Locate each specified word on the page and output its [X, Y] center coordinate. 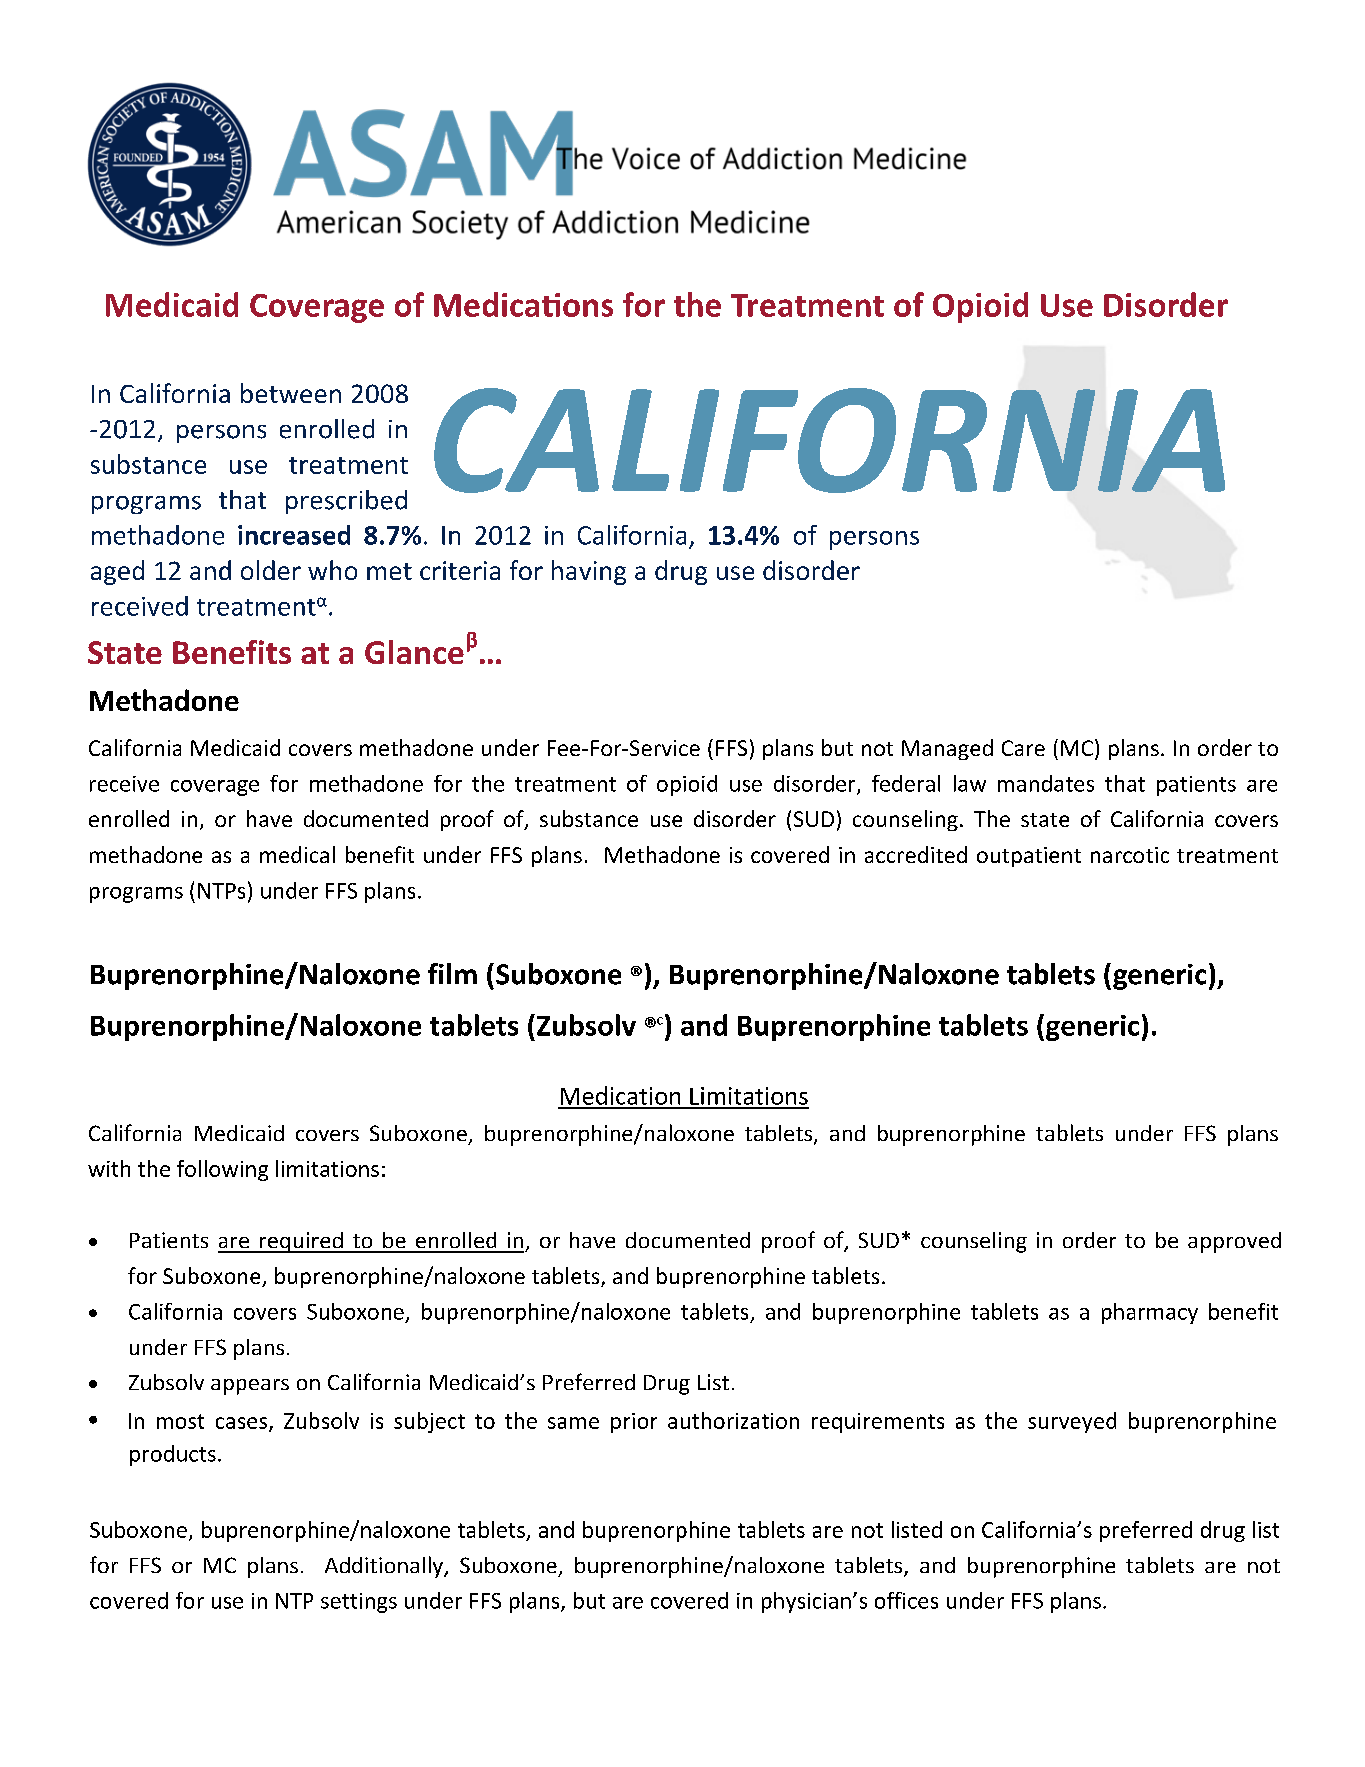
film [452, 973]
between [291, 393]
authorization [733, 1420]
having [589, 572]
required [301, 1242]
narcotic [1130, 855]
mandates [1046, 783]
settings [359, 1603]
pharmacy [1150, 1313]
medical [297, 854]
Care [1023, 748]
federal [906, 783]
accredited [916, 854]
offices [906, 1600]
